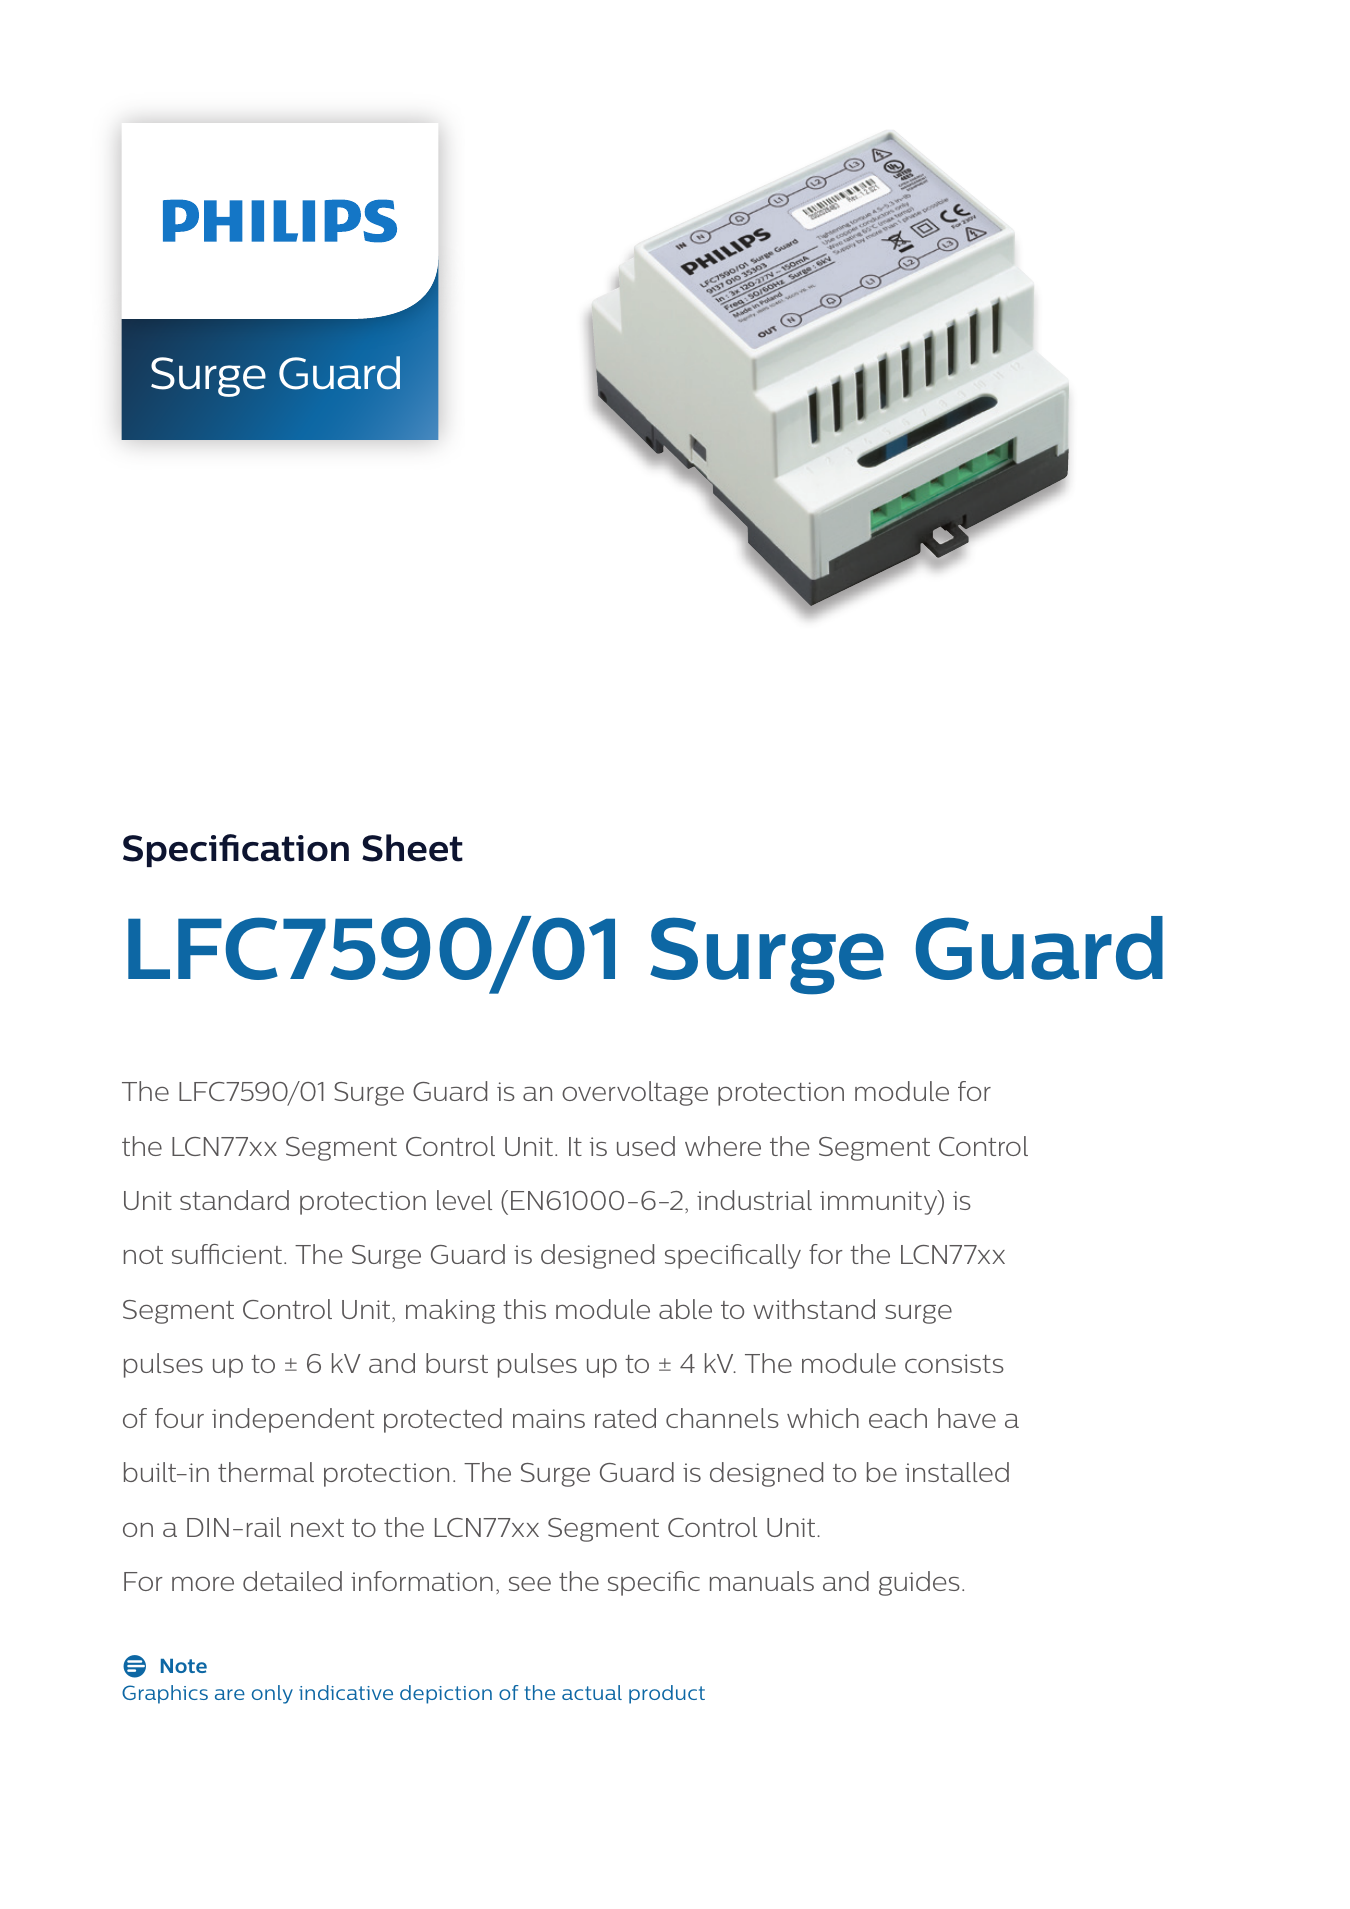 This document has height=1909, width=1350. What do you see at coordinates (412, 848) in the document?
I see `Sheet` at bounding box center [412, 848].
